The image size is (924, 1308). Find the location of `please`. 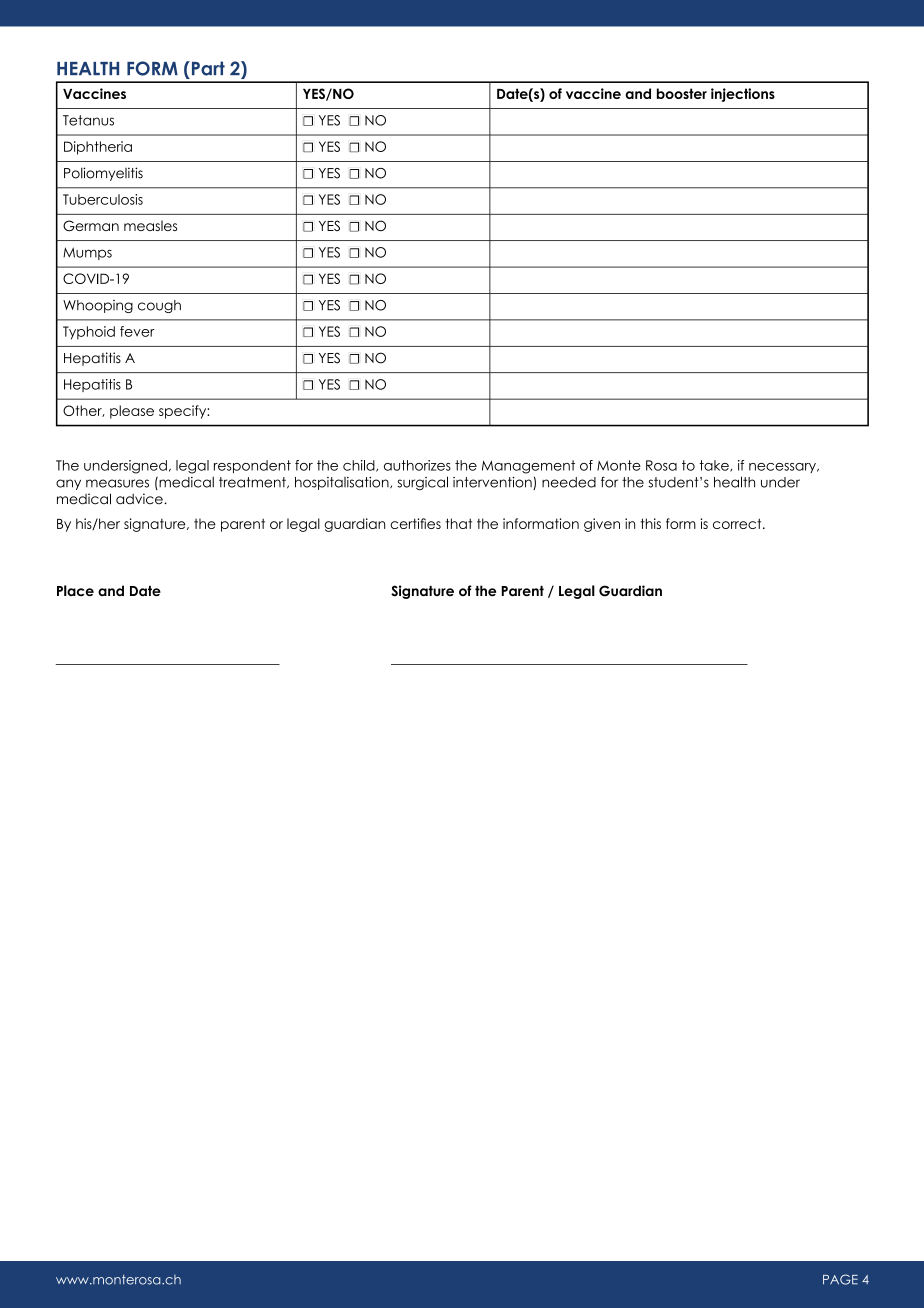

please is located at coordinates (132, 412).
